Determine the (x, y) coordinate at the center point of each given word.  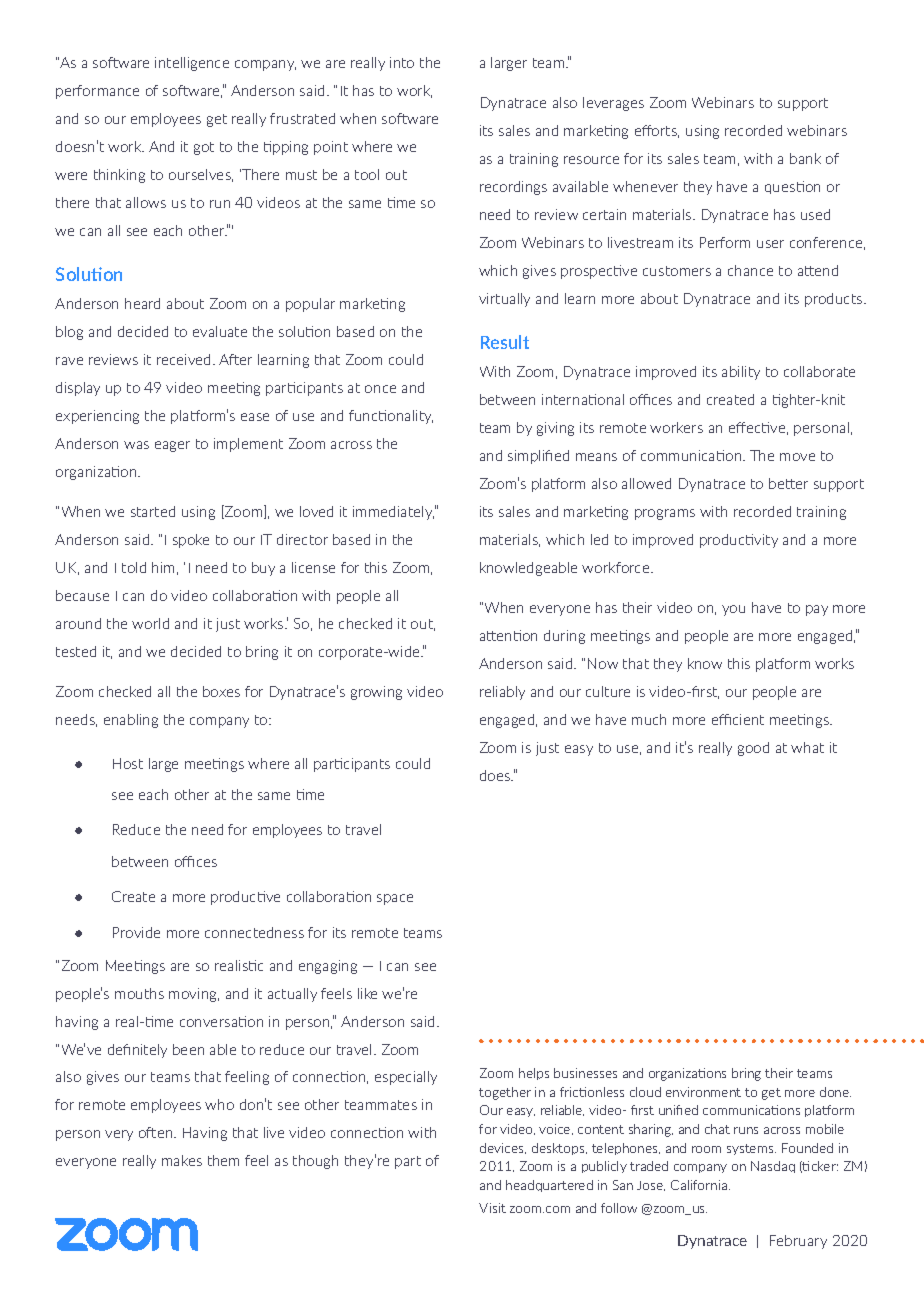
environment (703, 1092)
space (395, 899)
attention (508, 635)
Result (505, 342)
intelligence (192, 64)
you (733, 610)
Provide (136, 932)
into (402, 62)
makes (182, 1160)
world (150, 623)
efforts (657, 131)
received (185, 359)
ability (741, 373)
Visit (492, 1208)
